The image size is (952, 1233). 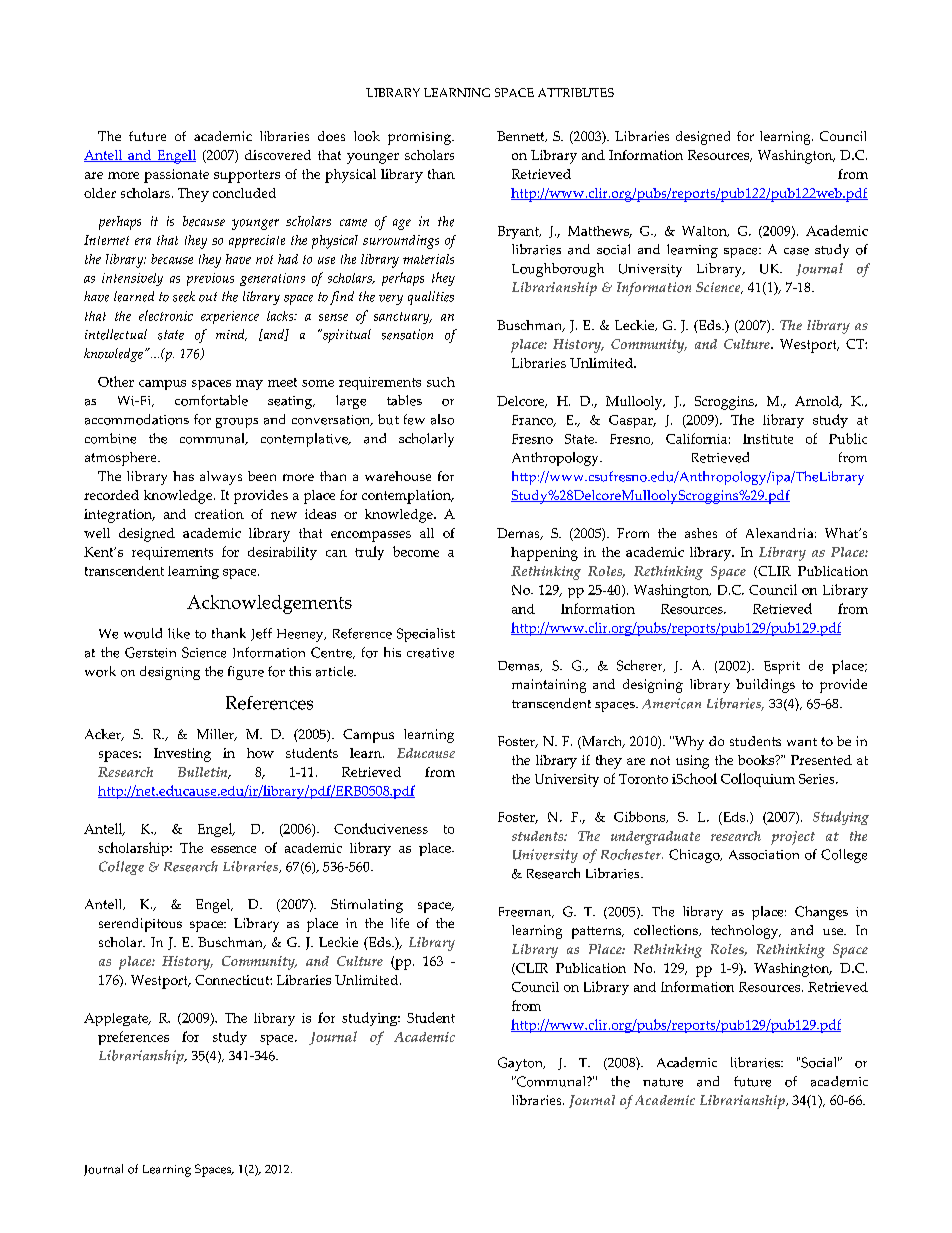 I want to click on mind, so click(x=231, y=335).
